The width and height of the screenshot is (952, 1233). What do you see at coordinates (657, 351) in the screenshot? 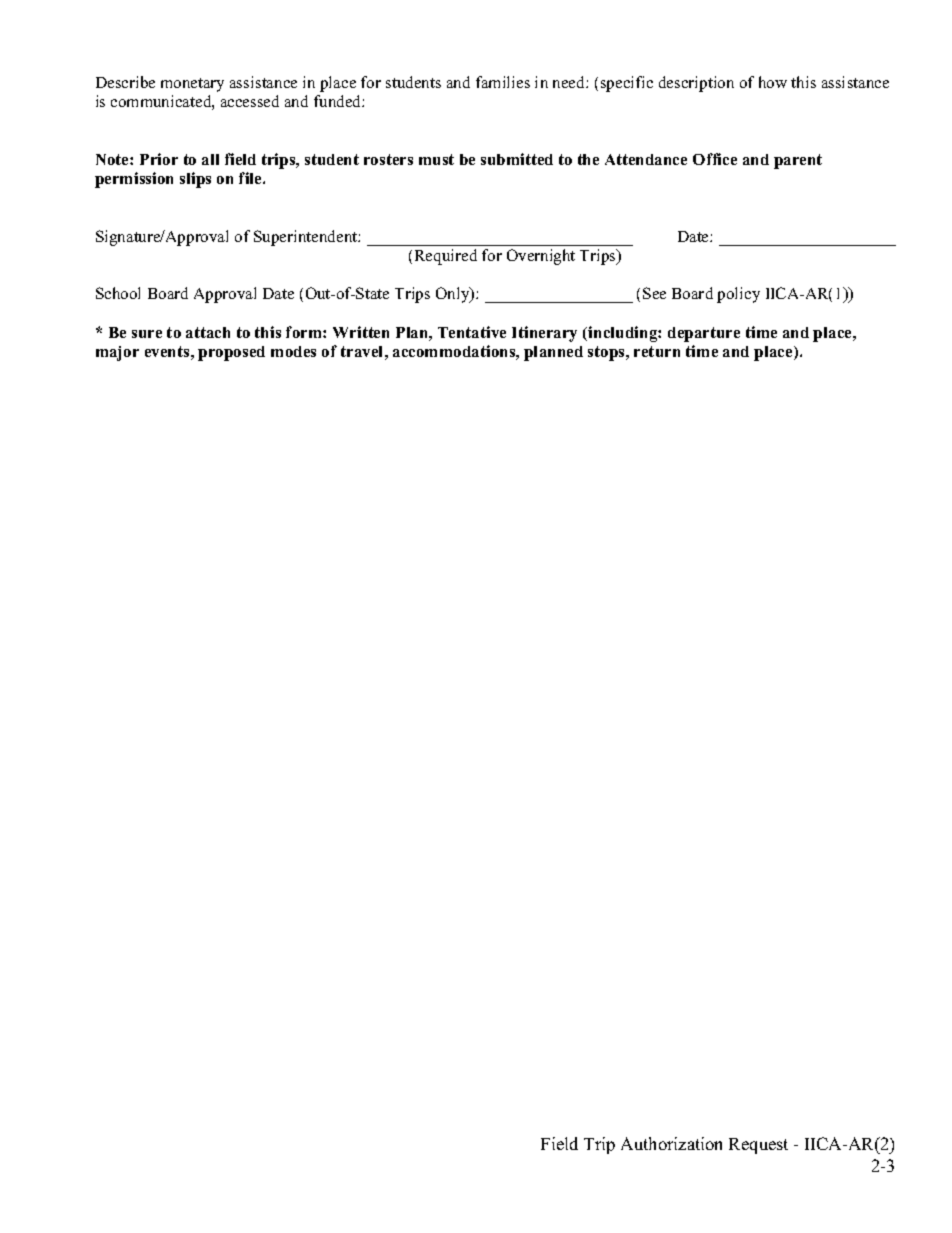
I see `return` at bounding box center [657, 351].
